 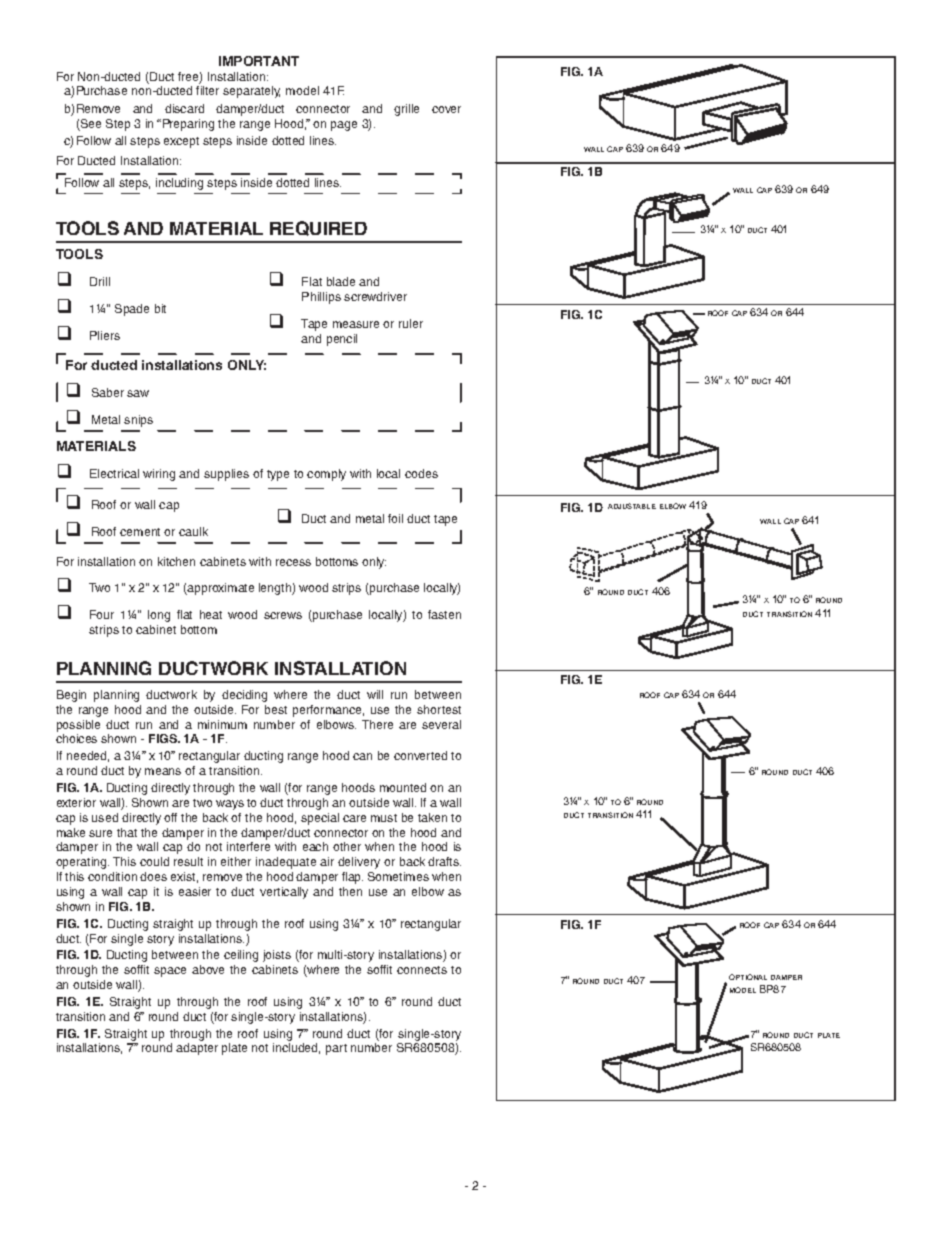 I want to click on OPTIONAL, so click(x=748, y=977).
